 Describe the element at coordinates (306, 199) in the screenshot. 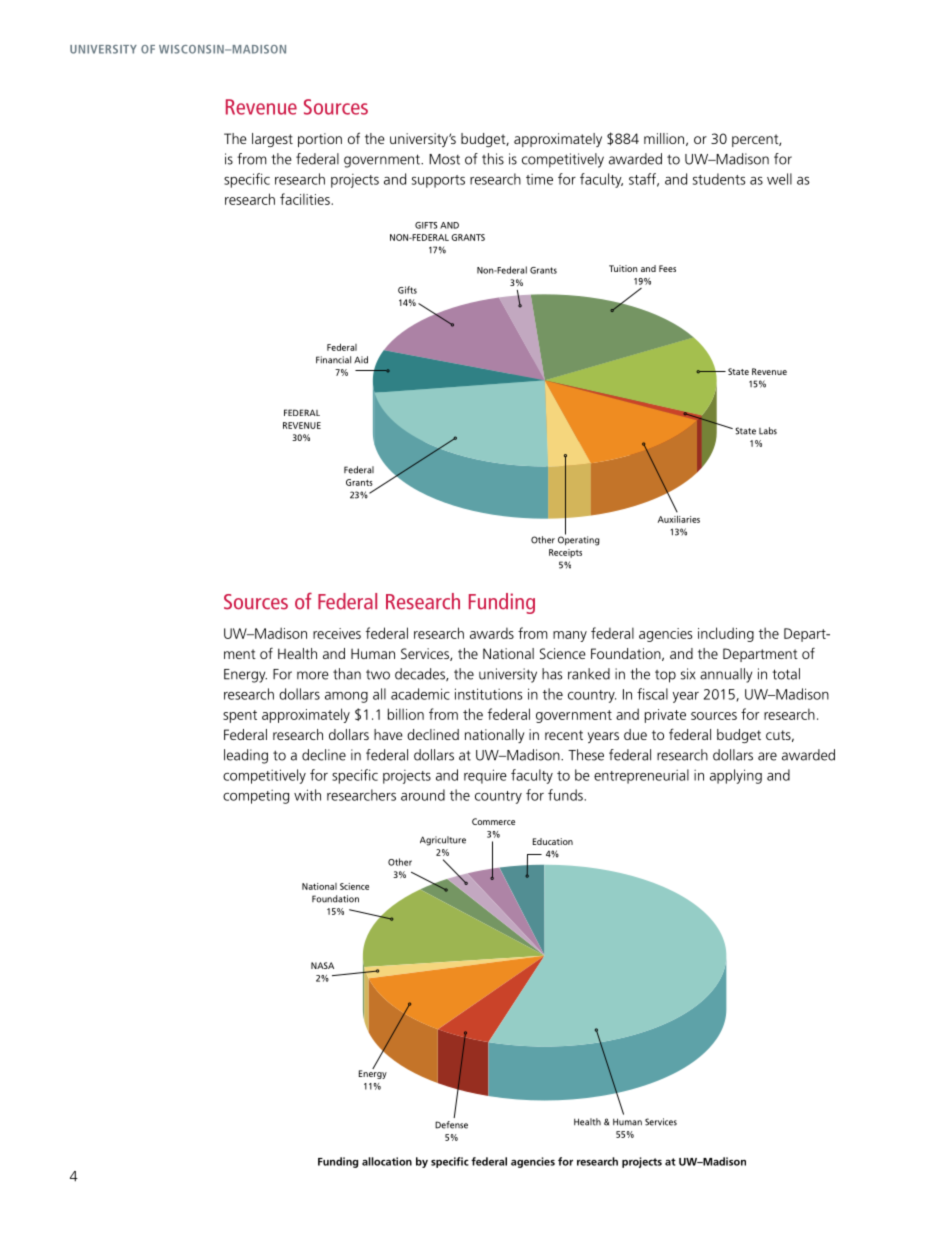

I see `facilities` at that location.
